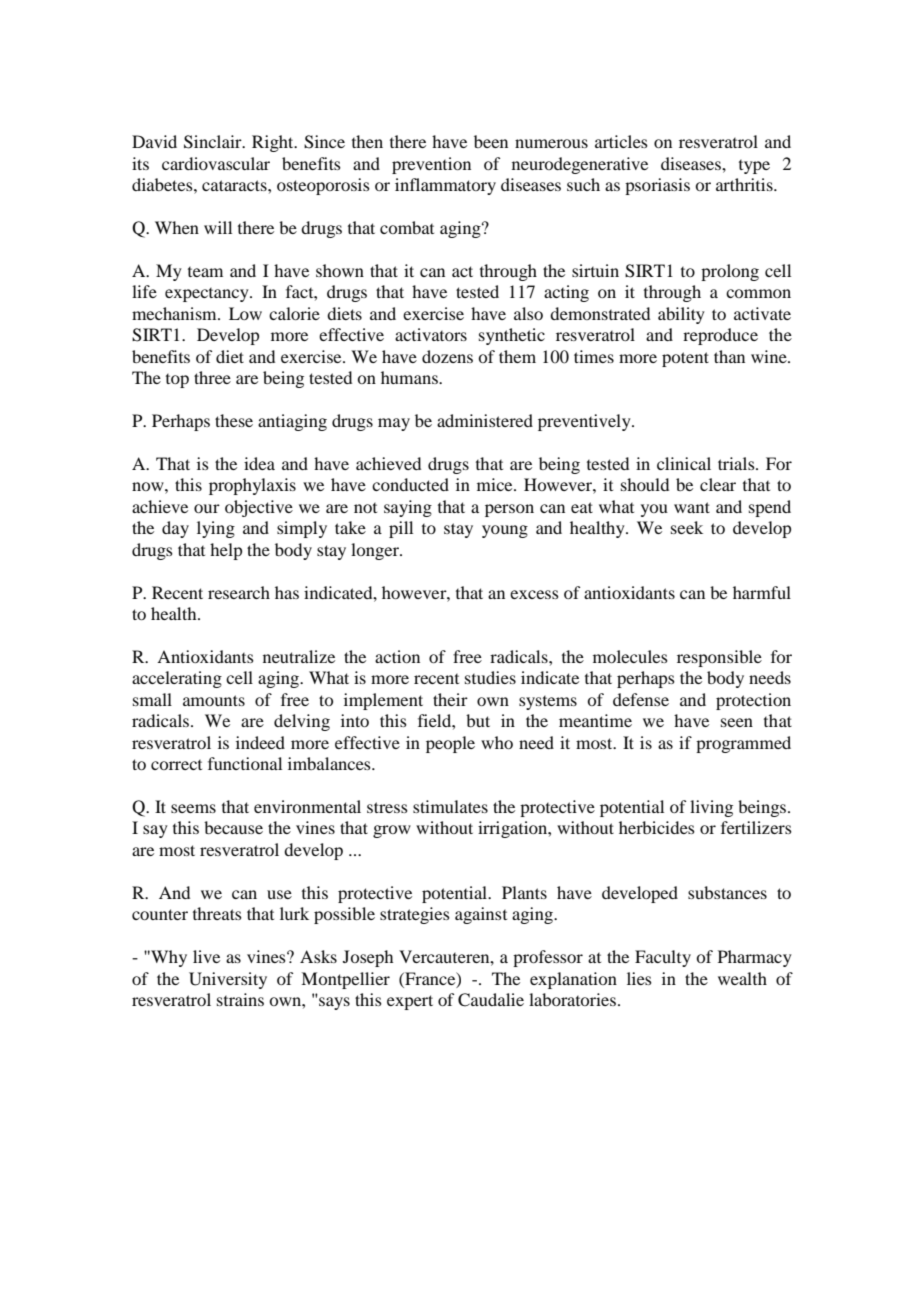 The height and width of the image is (1308, 924). Describe the element at coordinates (737, 722) in the image. I see `seen` at that location.
